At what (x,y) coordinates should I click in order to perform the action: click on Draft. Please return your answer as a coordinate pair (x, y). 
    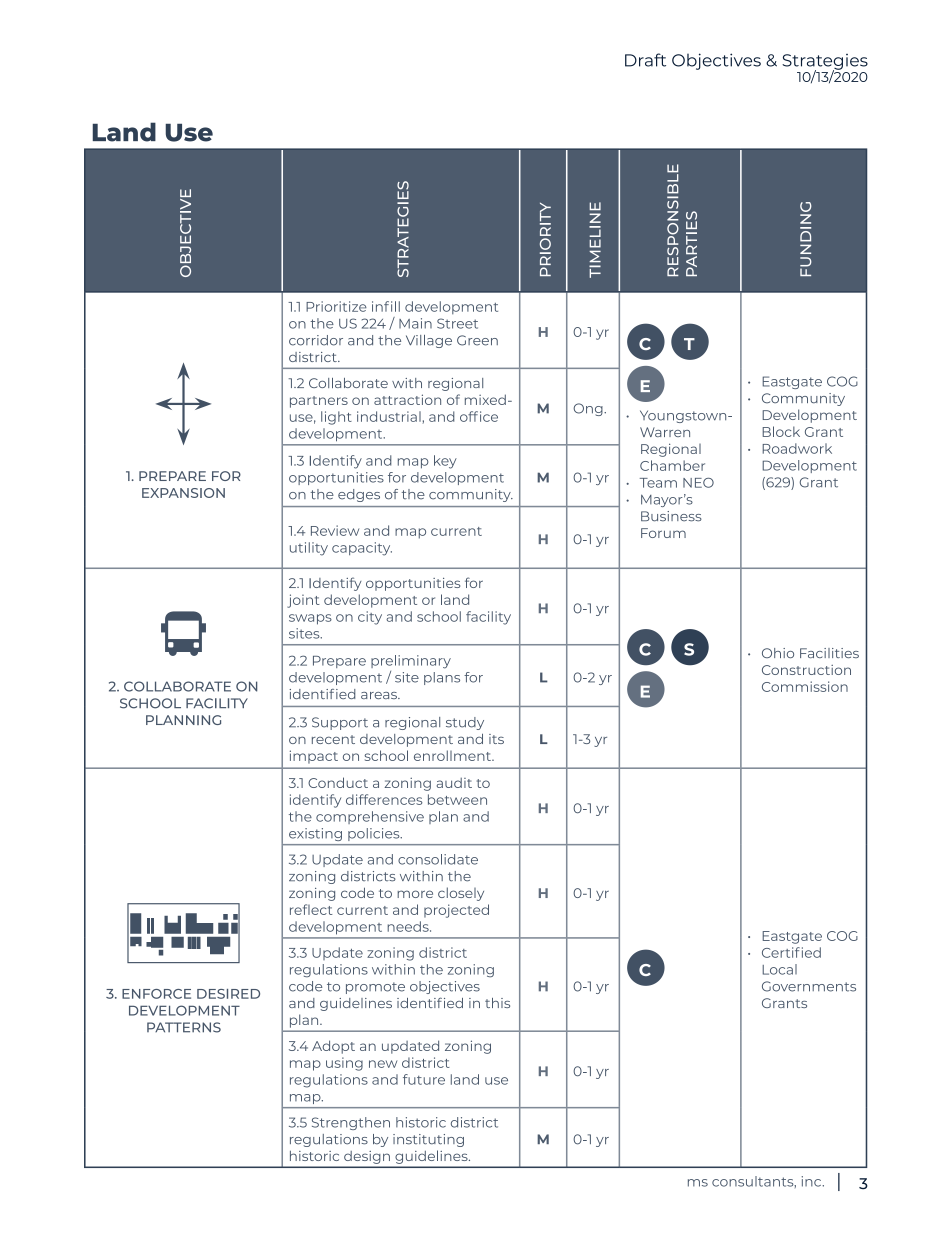
    Looking at the image, I should click on (645, 60).
